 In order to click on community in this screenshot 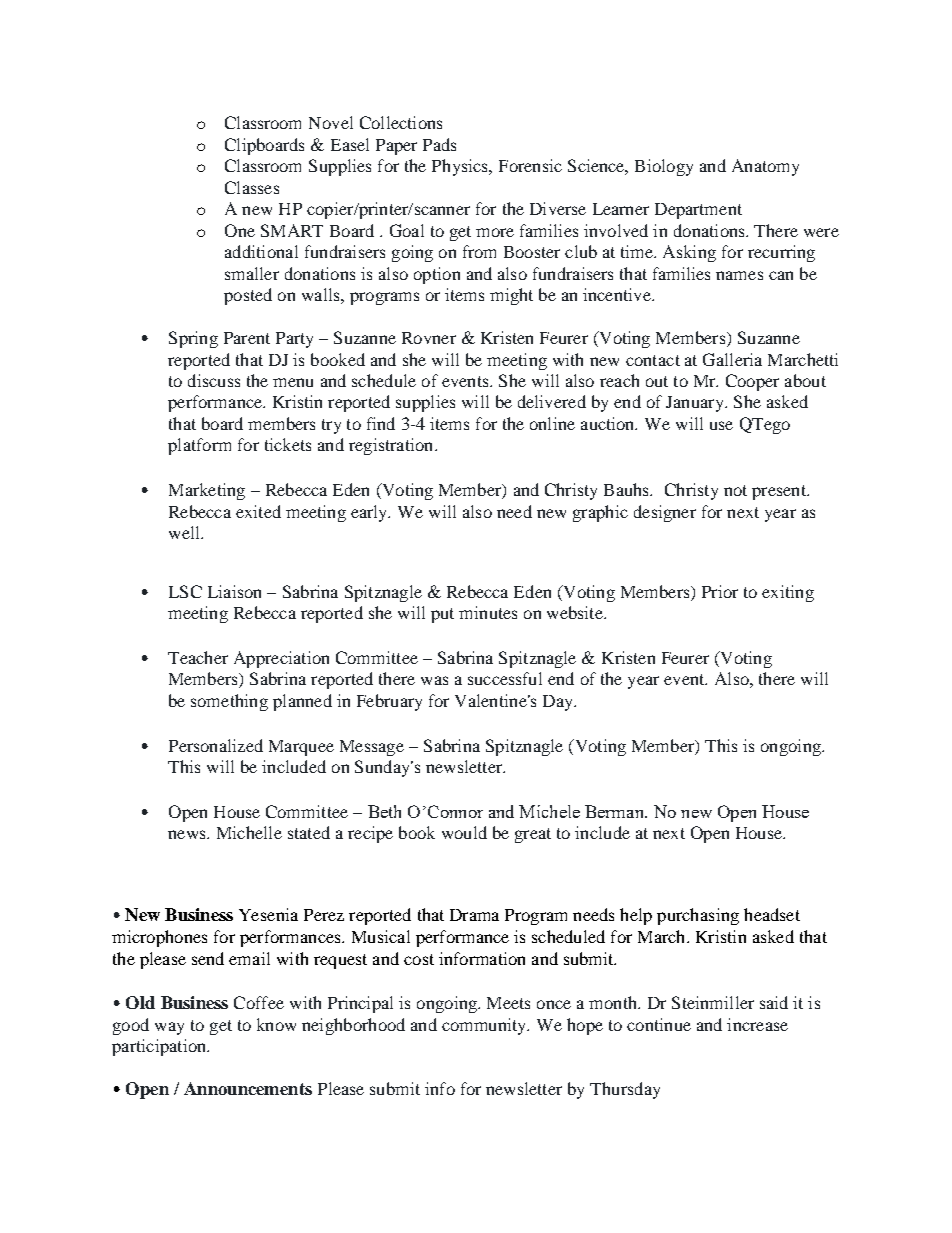, I will do `click(485, 1026)`.
